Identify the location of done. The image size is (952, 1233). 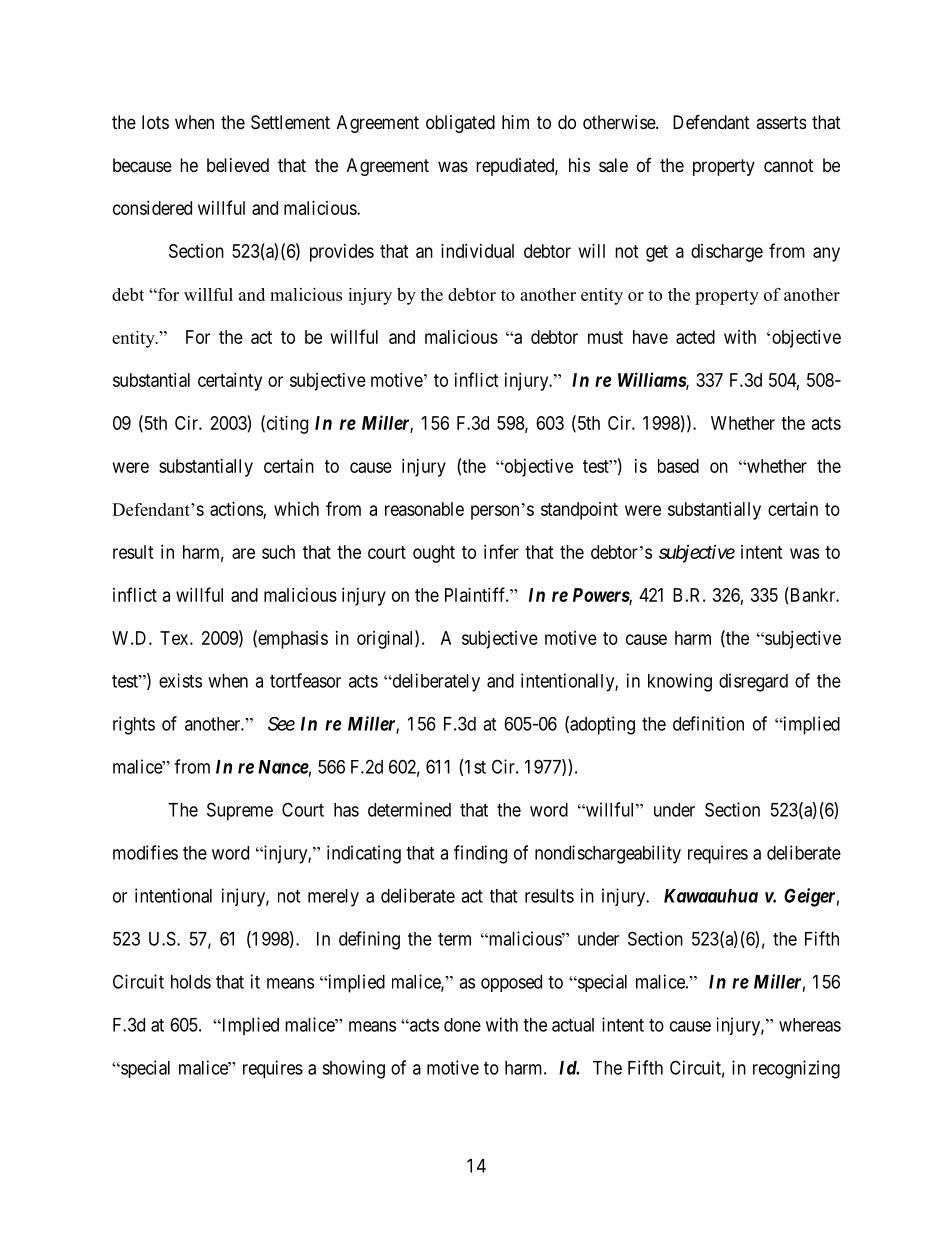
(462, 1025).
